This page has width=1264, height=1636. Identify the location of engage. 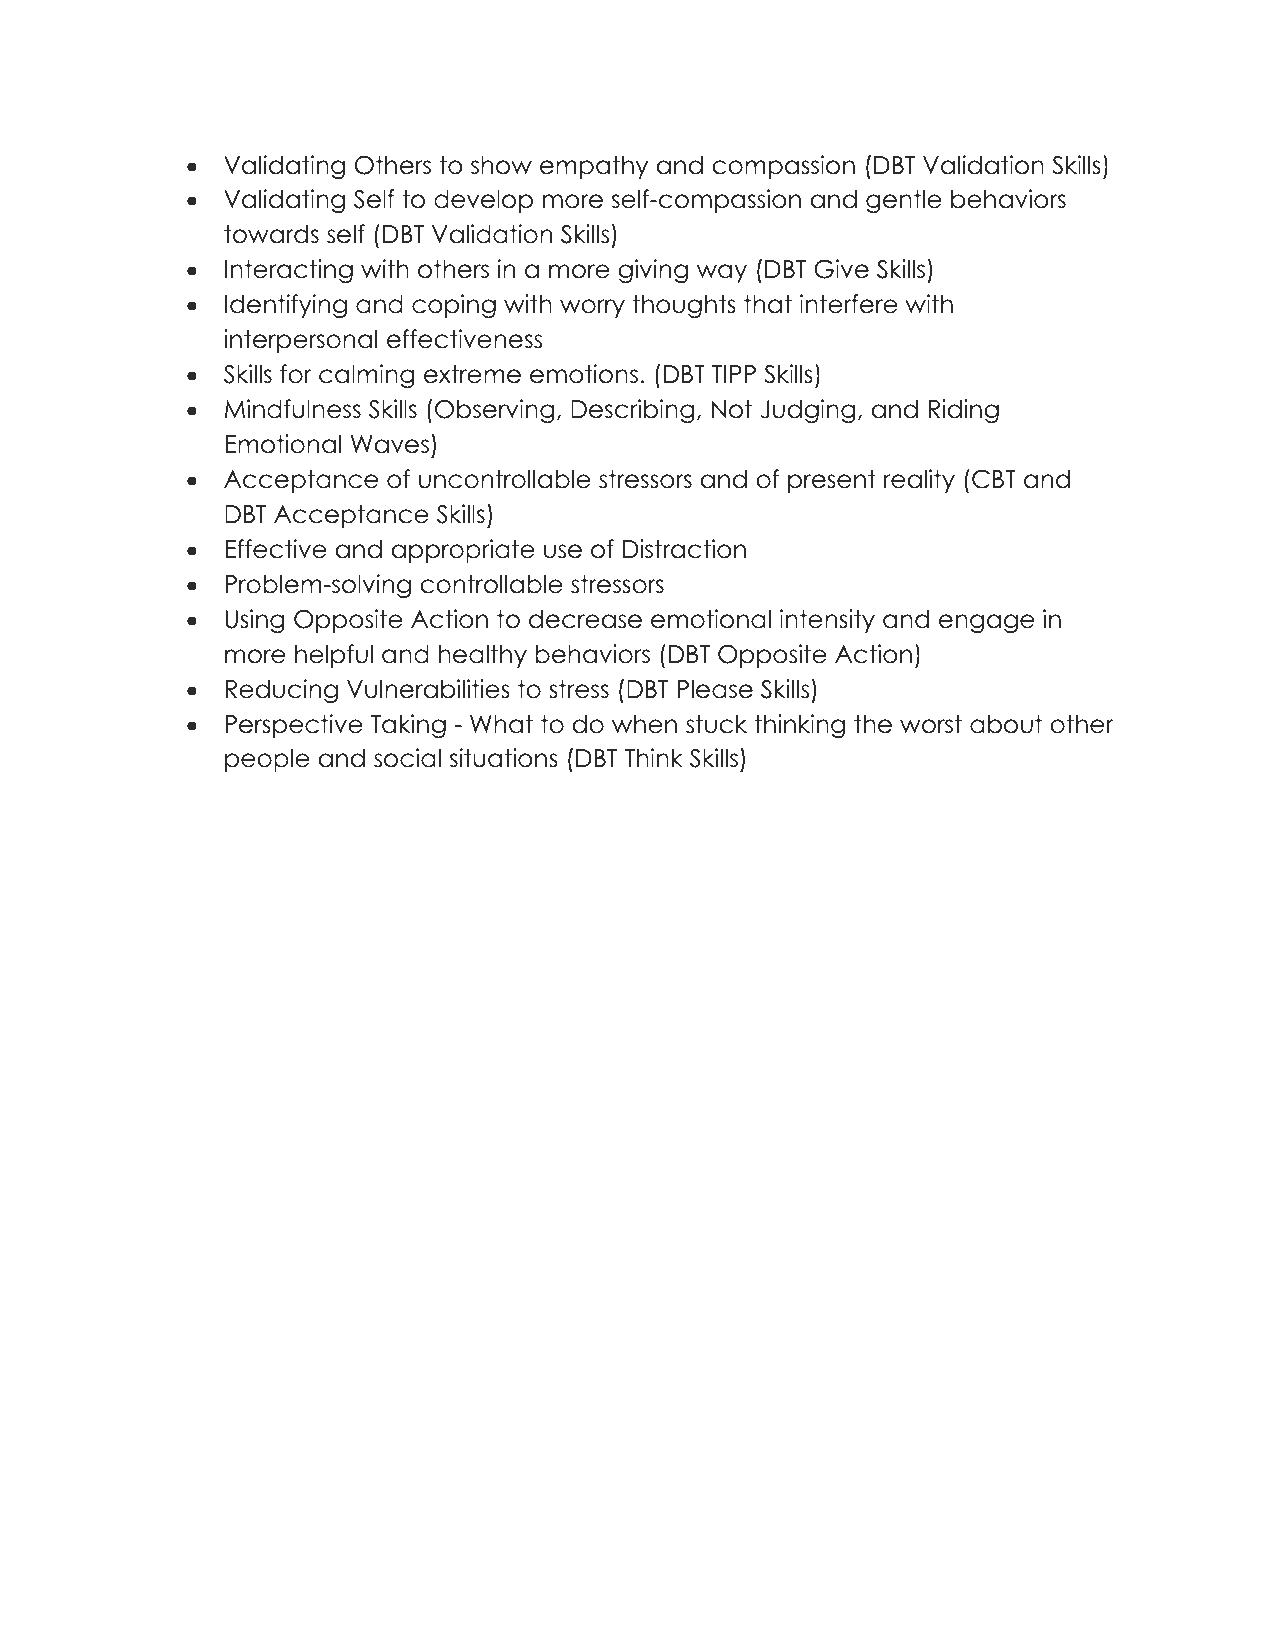
(986, 623).
